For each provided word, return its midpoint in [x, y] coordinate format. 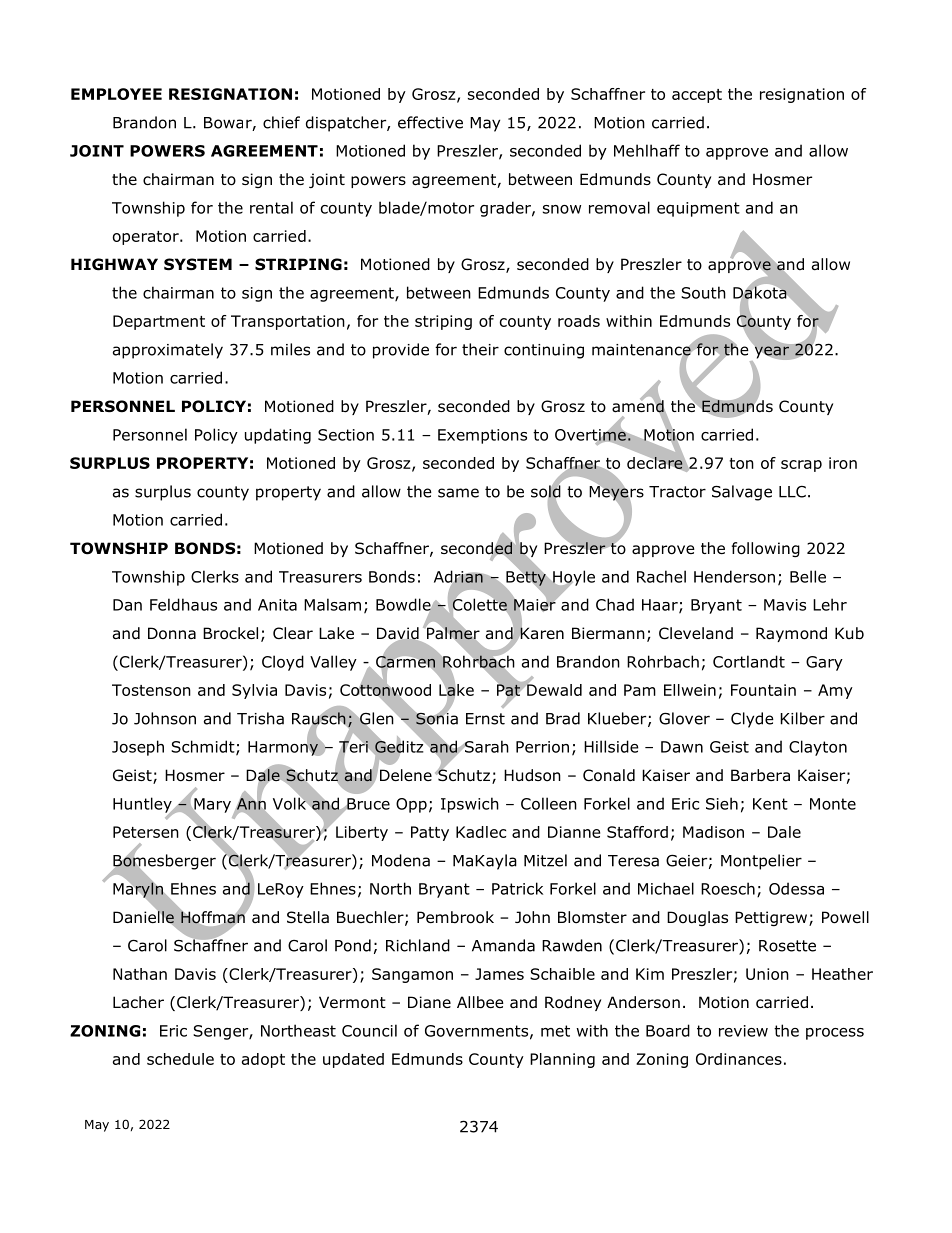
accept [697, 96]
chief [281, 122]
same [458, 493]
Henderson [734, 576]
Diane [429, 1002]
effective [430, 122]
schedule [180, 1059]
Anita [277, 605]
